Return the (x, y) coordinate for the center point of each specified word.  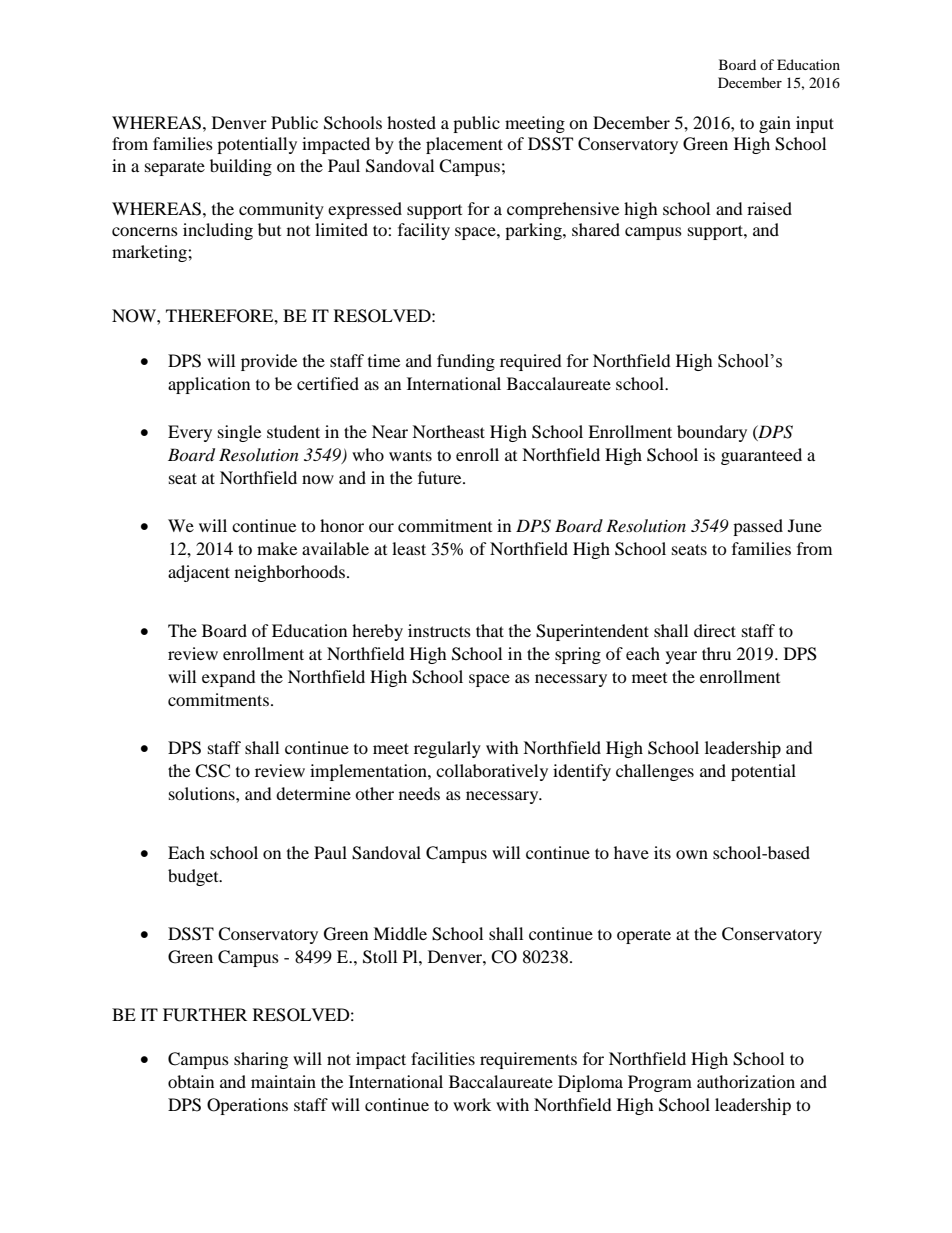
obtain (191, 1081)
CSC (212, 771)
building (241, 167)
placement (464, 145)
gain (775, 124)
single (239, 433)
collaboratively (492, 772)
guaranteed (761, 456)
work (472, 1104)
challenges (655, 772)
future (441, 477)
